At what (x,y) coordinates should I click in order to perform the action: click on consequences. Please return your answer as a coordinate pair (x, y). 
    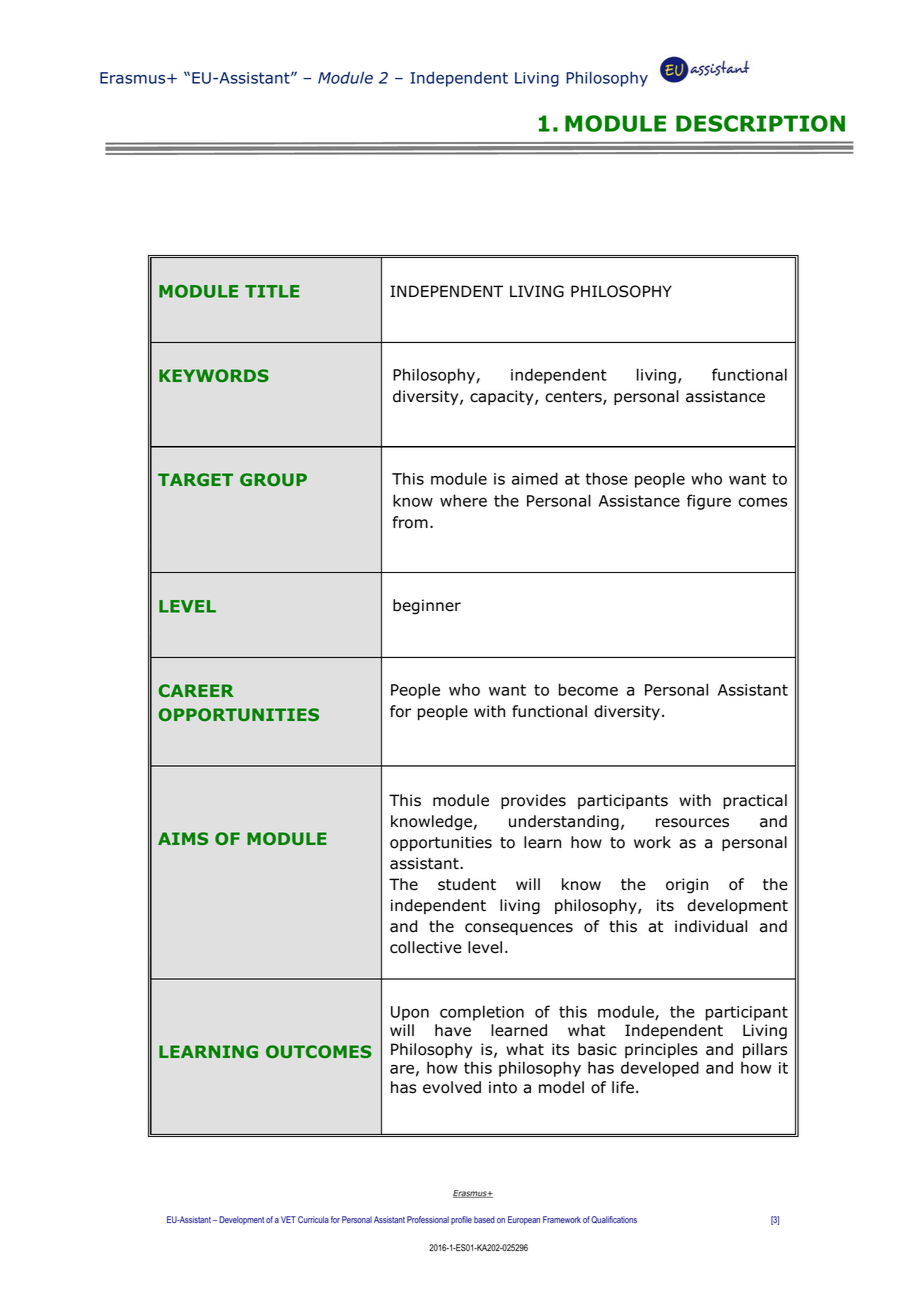
    Looking at the image, I should click on (519, 929).
